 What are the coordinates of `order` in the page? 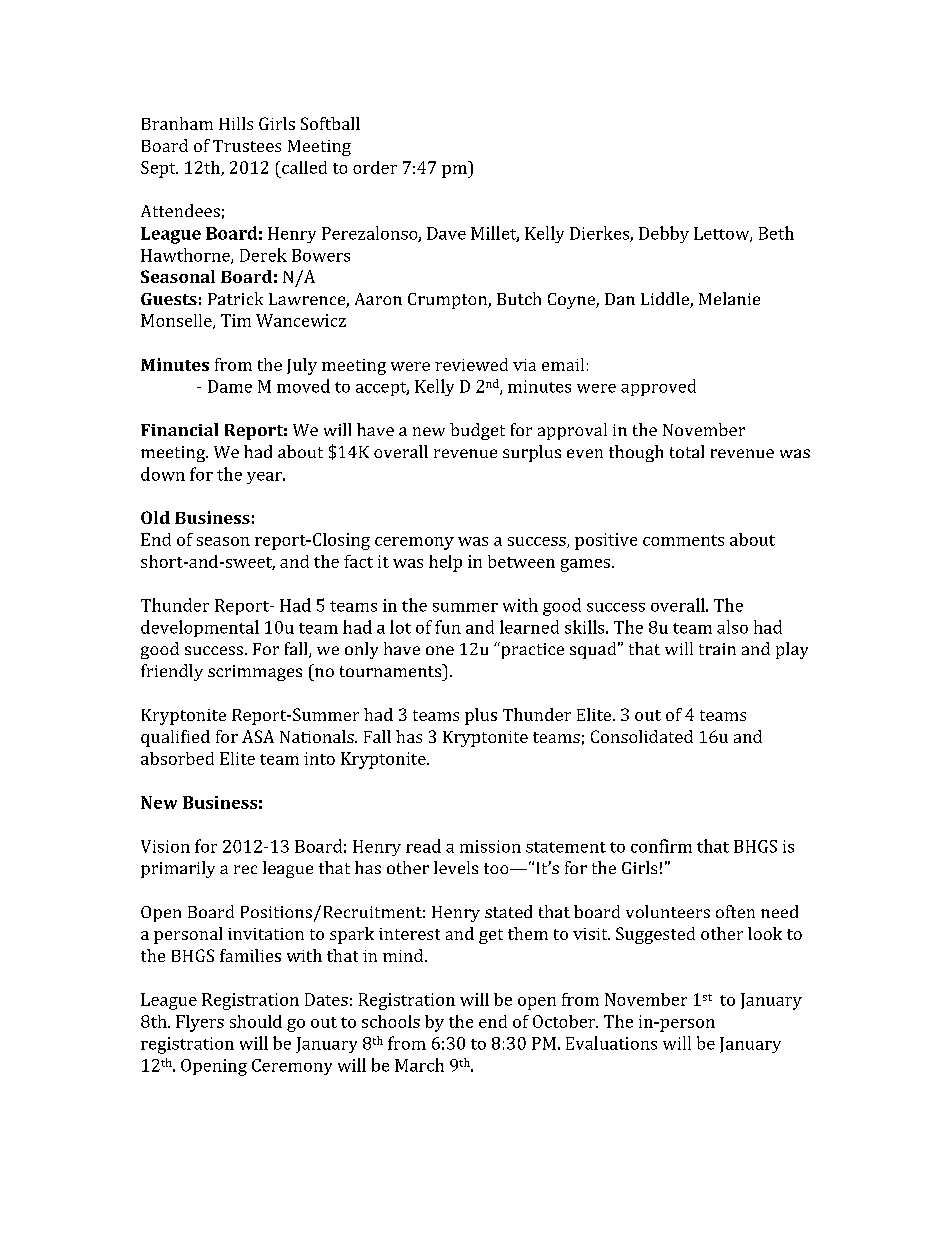 It's located at (375, 167).
